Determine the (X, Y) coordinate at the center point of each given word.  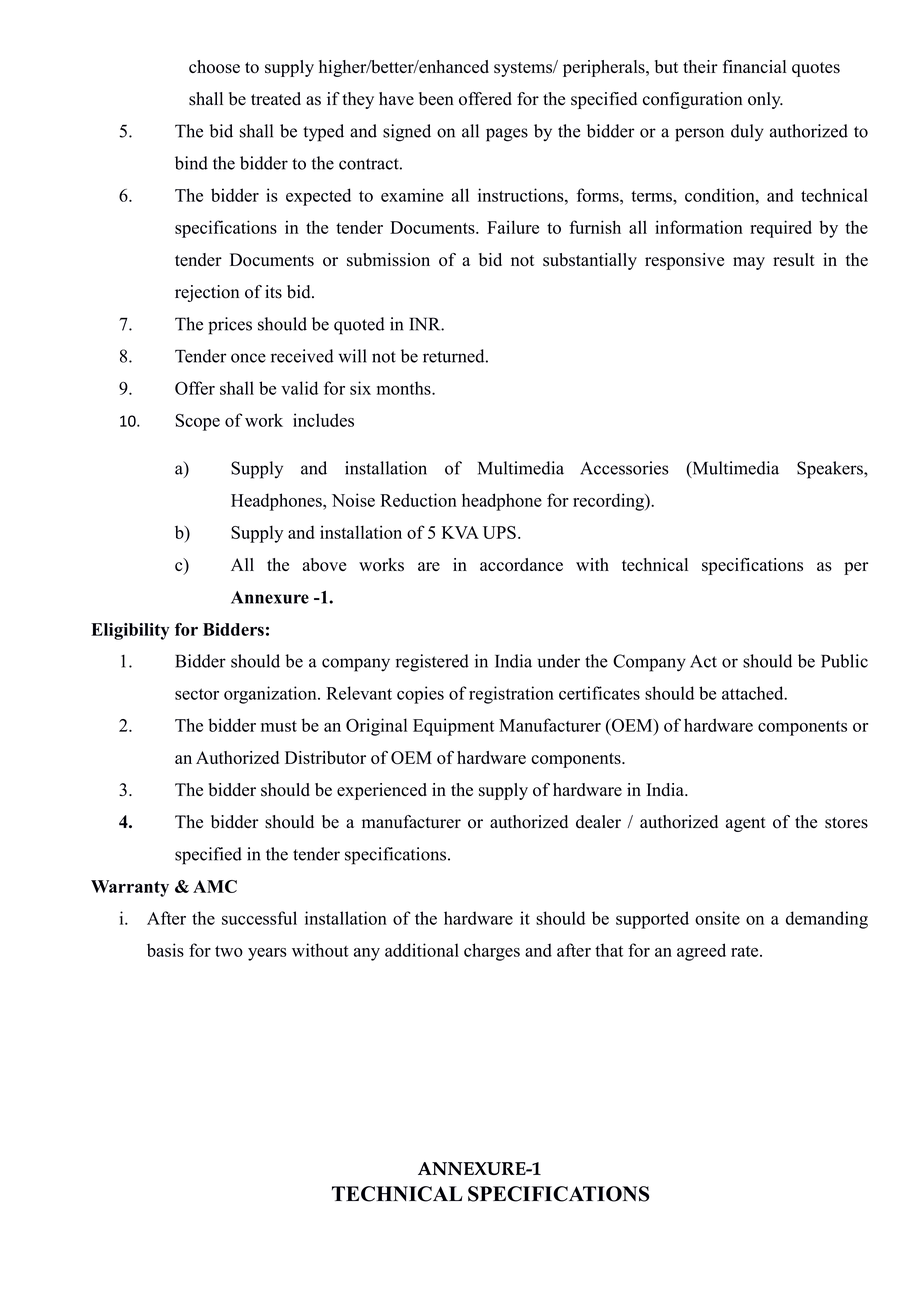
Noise (353, 500)
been (436, 99)
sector (197, 694)
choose (214, 67)
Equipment (453, 727)
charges (492, 952)
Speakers (831, 470)
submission (388, 260)
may (749, 263)
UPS (499, 532)
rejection (207, 293)
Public (844, 661)
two (229, 951)
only (765, 100)
